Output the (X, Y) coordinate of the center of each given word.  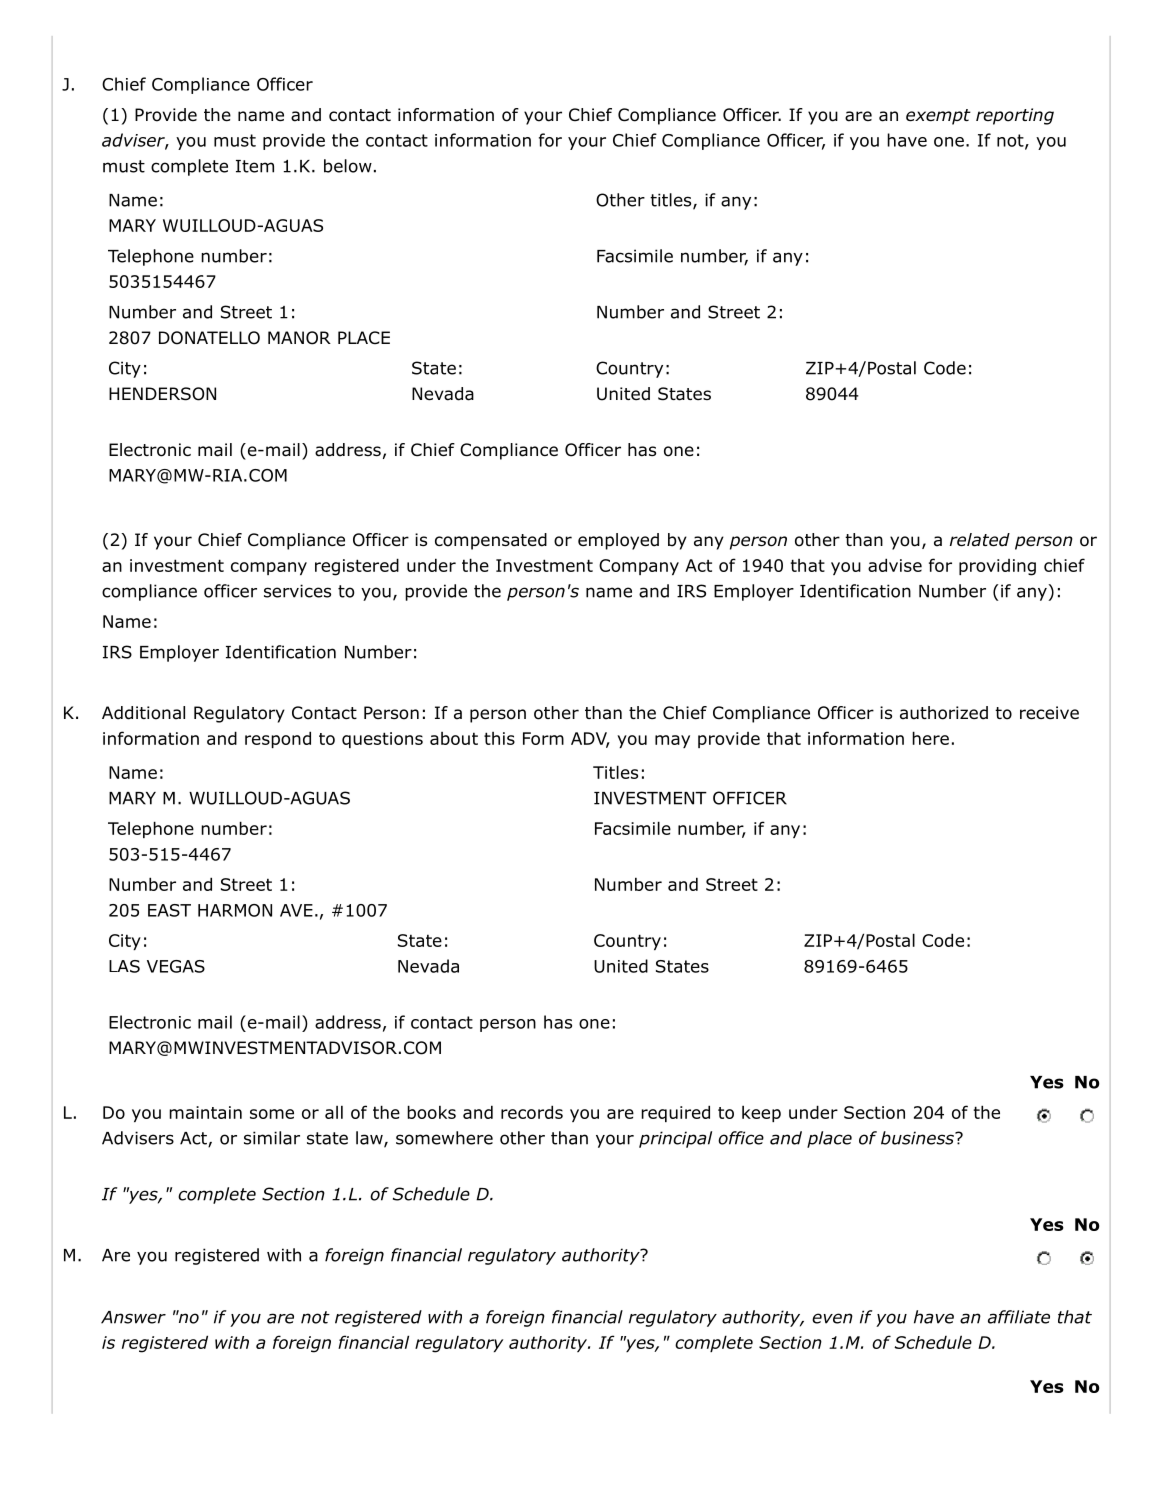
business (918, 1138)
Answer (133, 1317)
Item (255, 166)
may (672, 741)
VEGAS (176, 966)
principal (675, 1139)
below (348, 166)
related (980, 540)
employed (618, 541)
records (532, 1112)
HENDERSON (162, 394)
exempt (938, 117)
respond (278, 739)
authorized (944, 713)
